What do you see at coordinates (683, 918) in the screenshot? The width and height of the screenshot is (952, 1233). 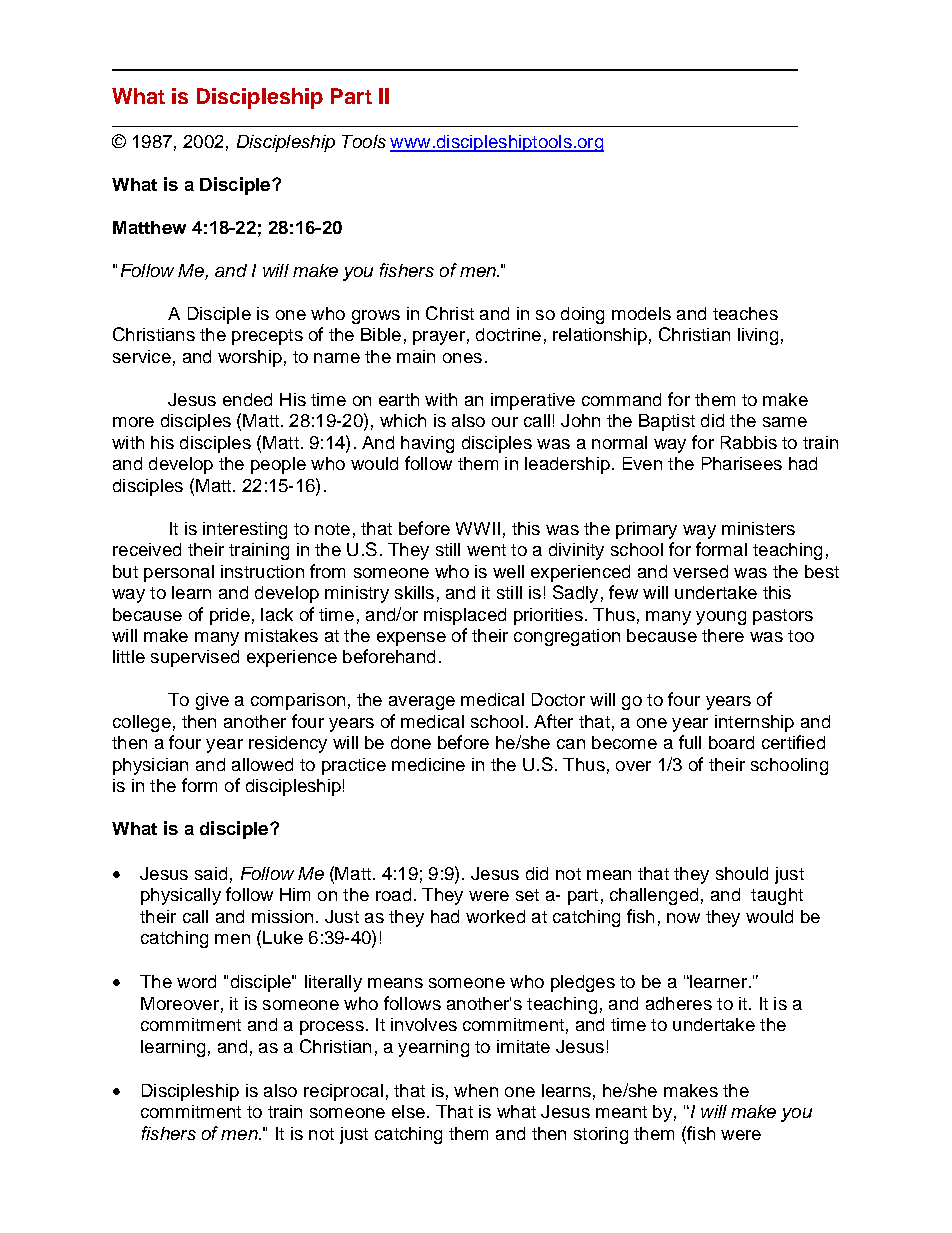 I see `now` at bounding box center [683, 918].
